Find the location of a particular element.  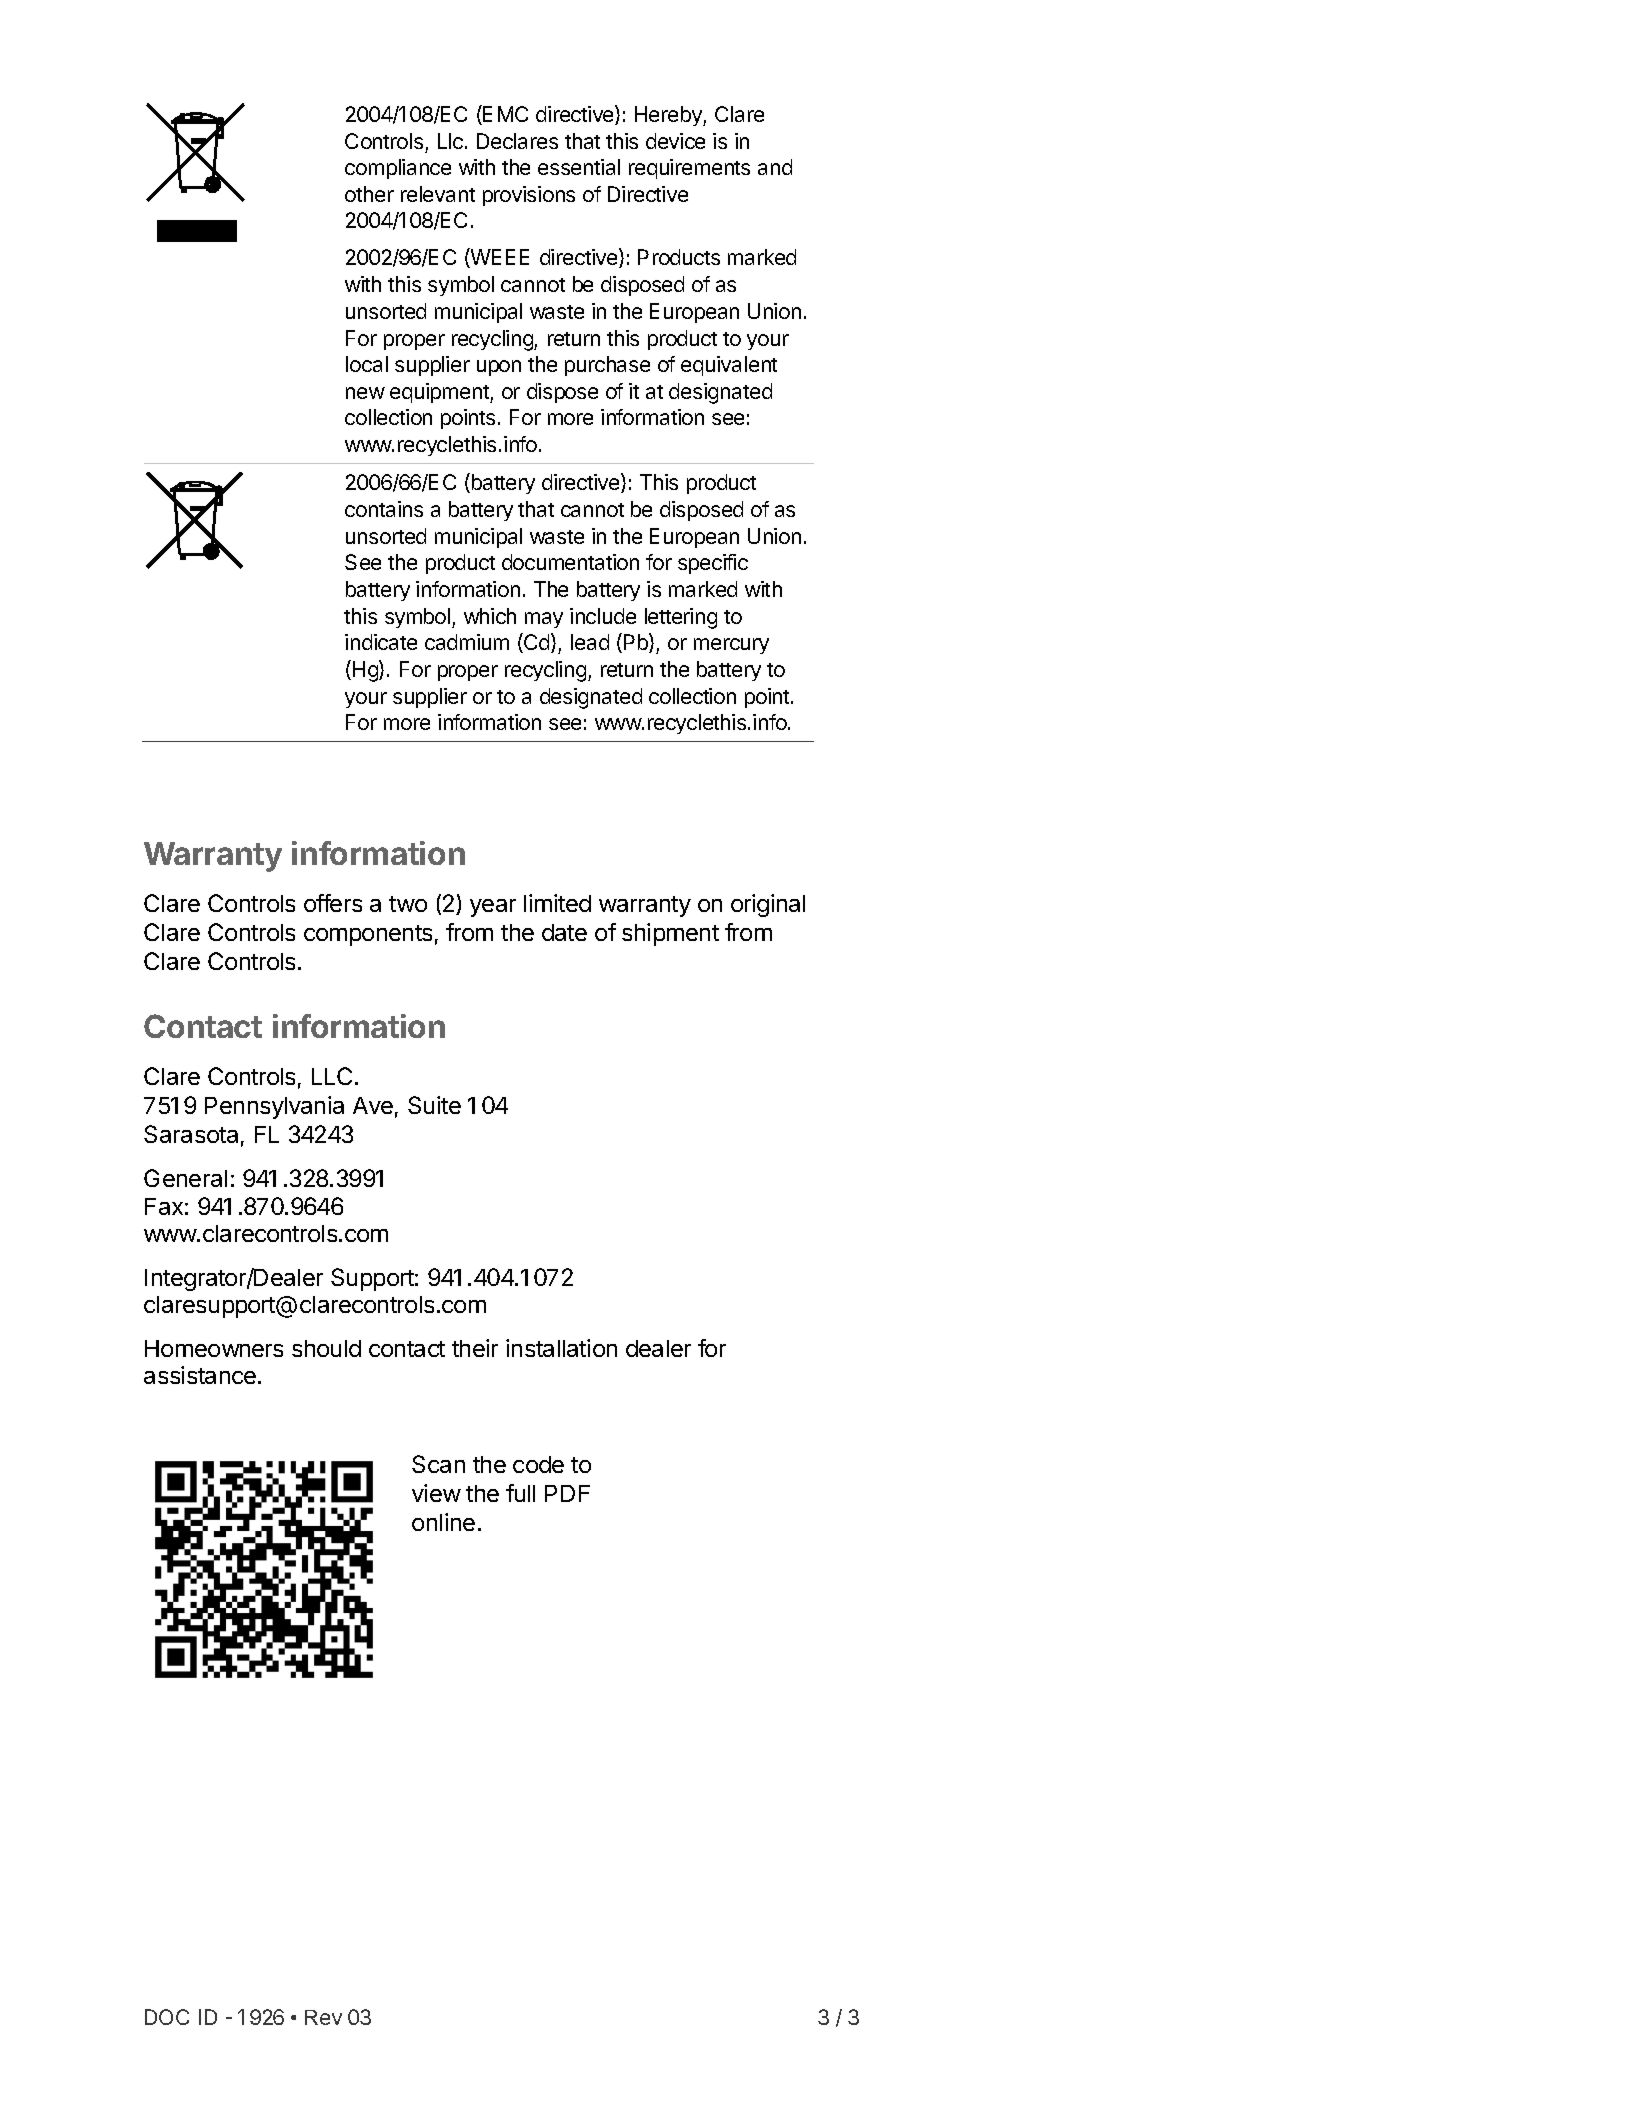

shipment is located at coordinates (670, 934).
